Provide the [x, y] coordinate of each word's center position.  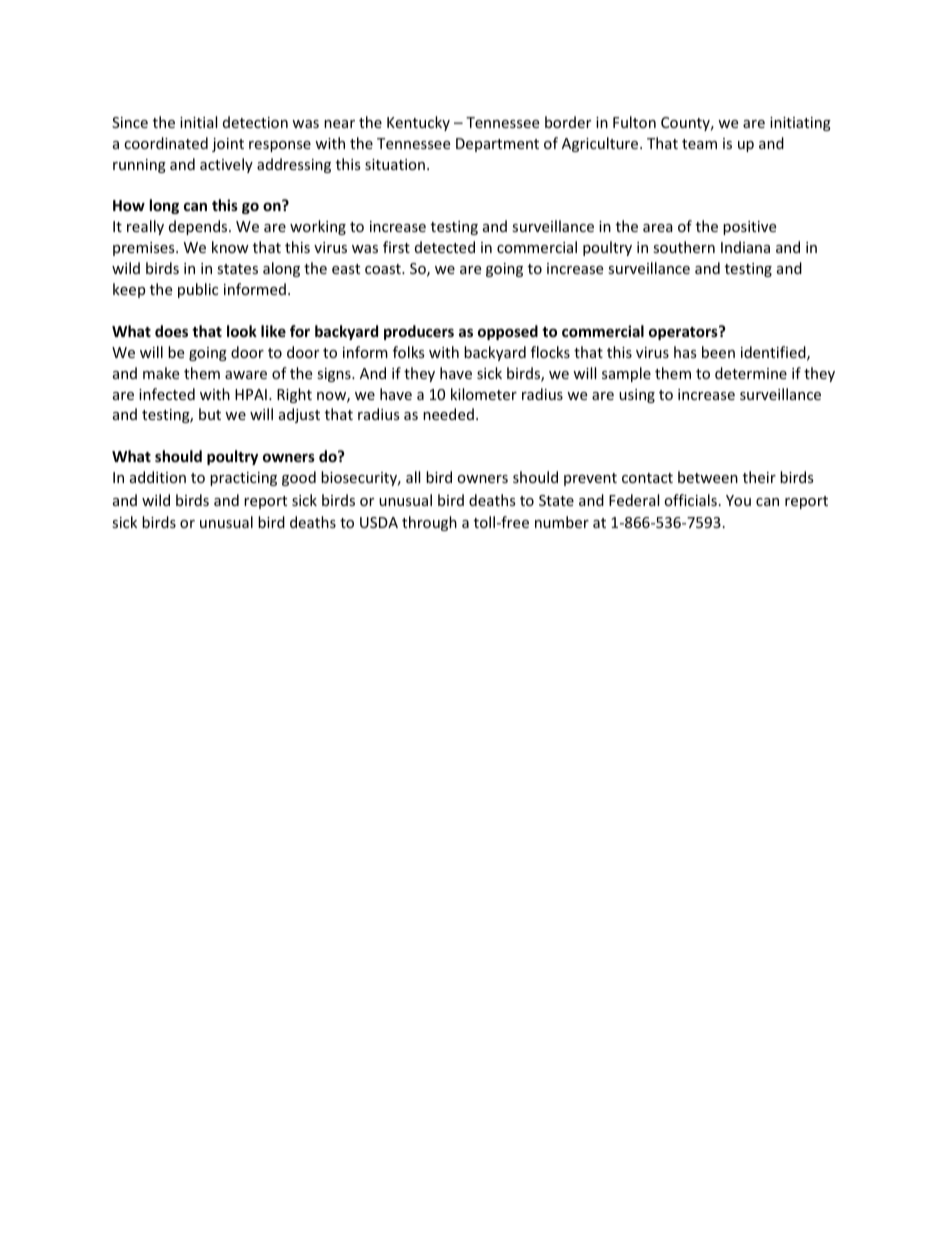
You [738, 500]
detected [445, 247]
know [230, 247]
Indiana [745, 247]
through [429, 523]
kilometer [484, 394]
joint [228, 145]
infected [167, 394]
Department [497, 145]
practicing [243, 479]
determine [751, 373]
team [699, 144]
